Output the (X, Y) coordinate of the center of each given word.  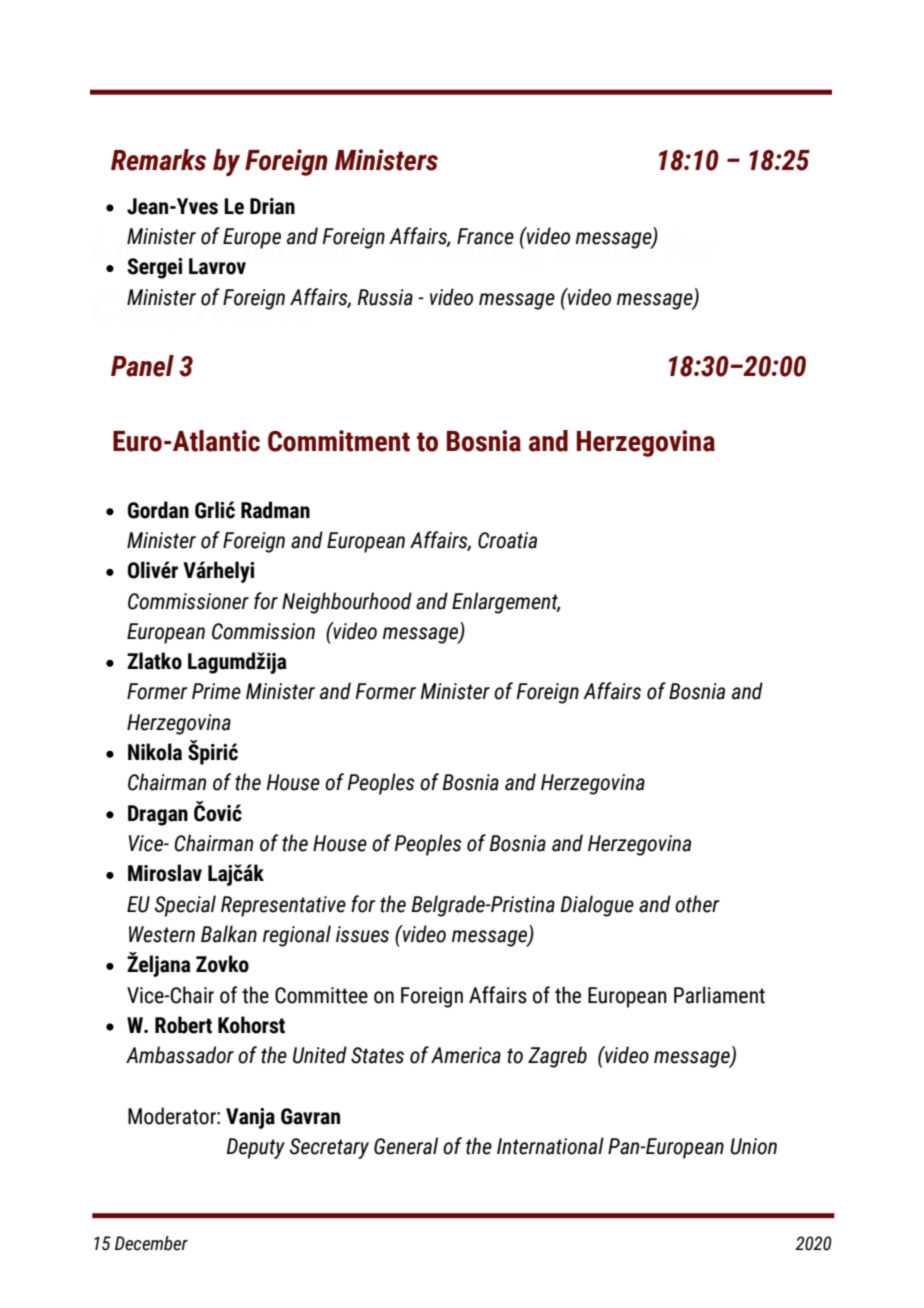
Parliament (719, 995)
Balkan (229, 934)
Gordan (158, 510)
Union (753, 1146)
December (151, 1243)
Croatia (507, 540)
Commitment (339, 441)
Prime (216, 691)
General (406, 1146)
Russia (385, 297)
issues (362, 934)
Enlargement (506, 603)
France (485, 236)
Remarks (158, 160)
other (697, 904)
